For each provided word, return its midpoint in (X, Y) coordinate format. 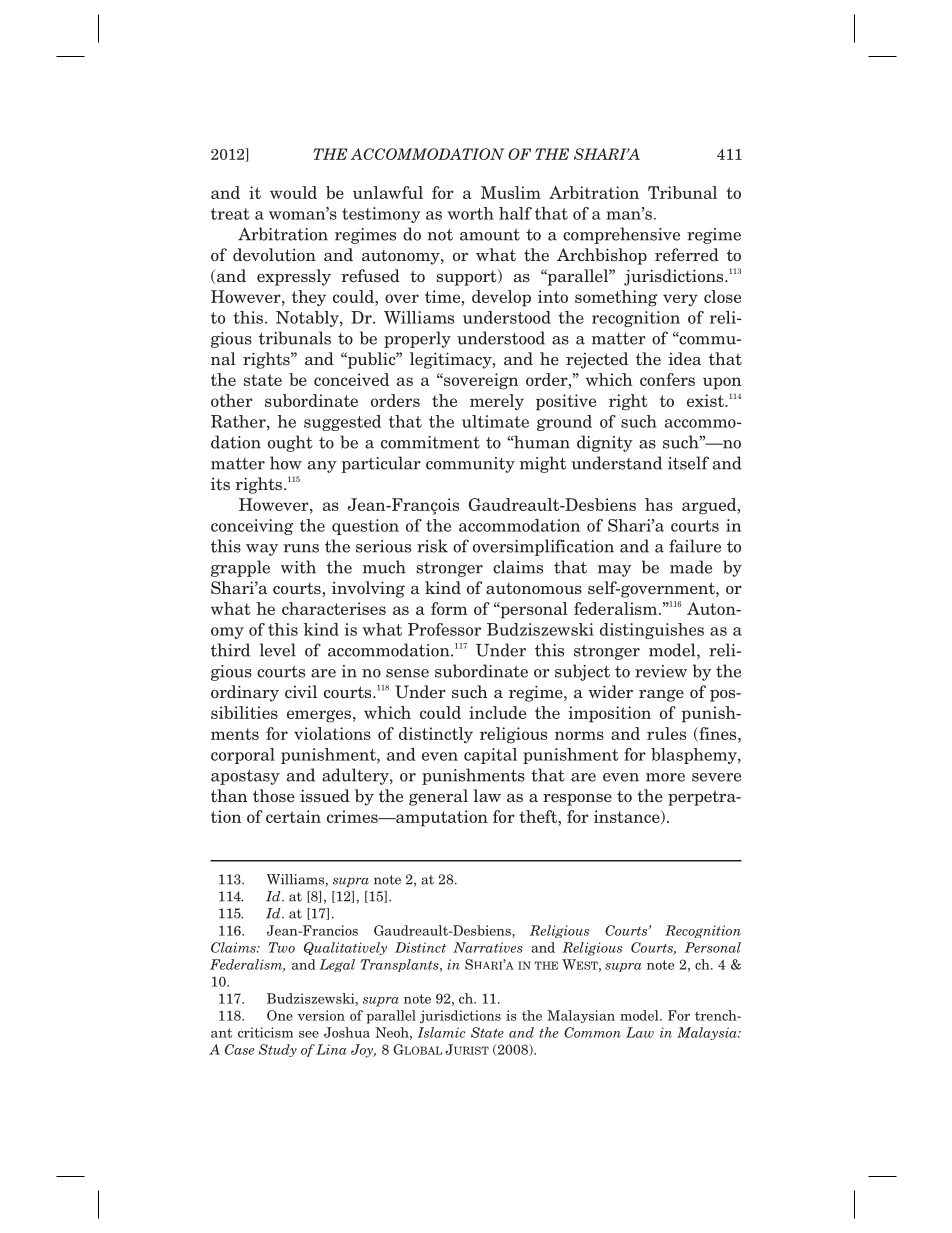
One (280, 1015)
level (278, 650)
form (449, 608)
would (293, 192)
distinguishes (652, 631)
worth (470, 213)
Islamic (441, 1032)
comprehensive (621, 235)
